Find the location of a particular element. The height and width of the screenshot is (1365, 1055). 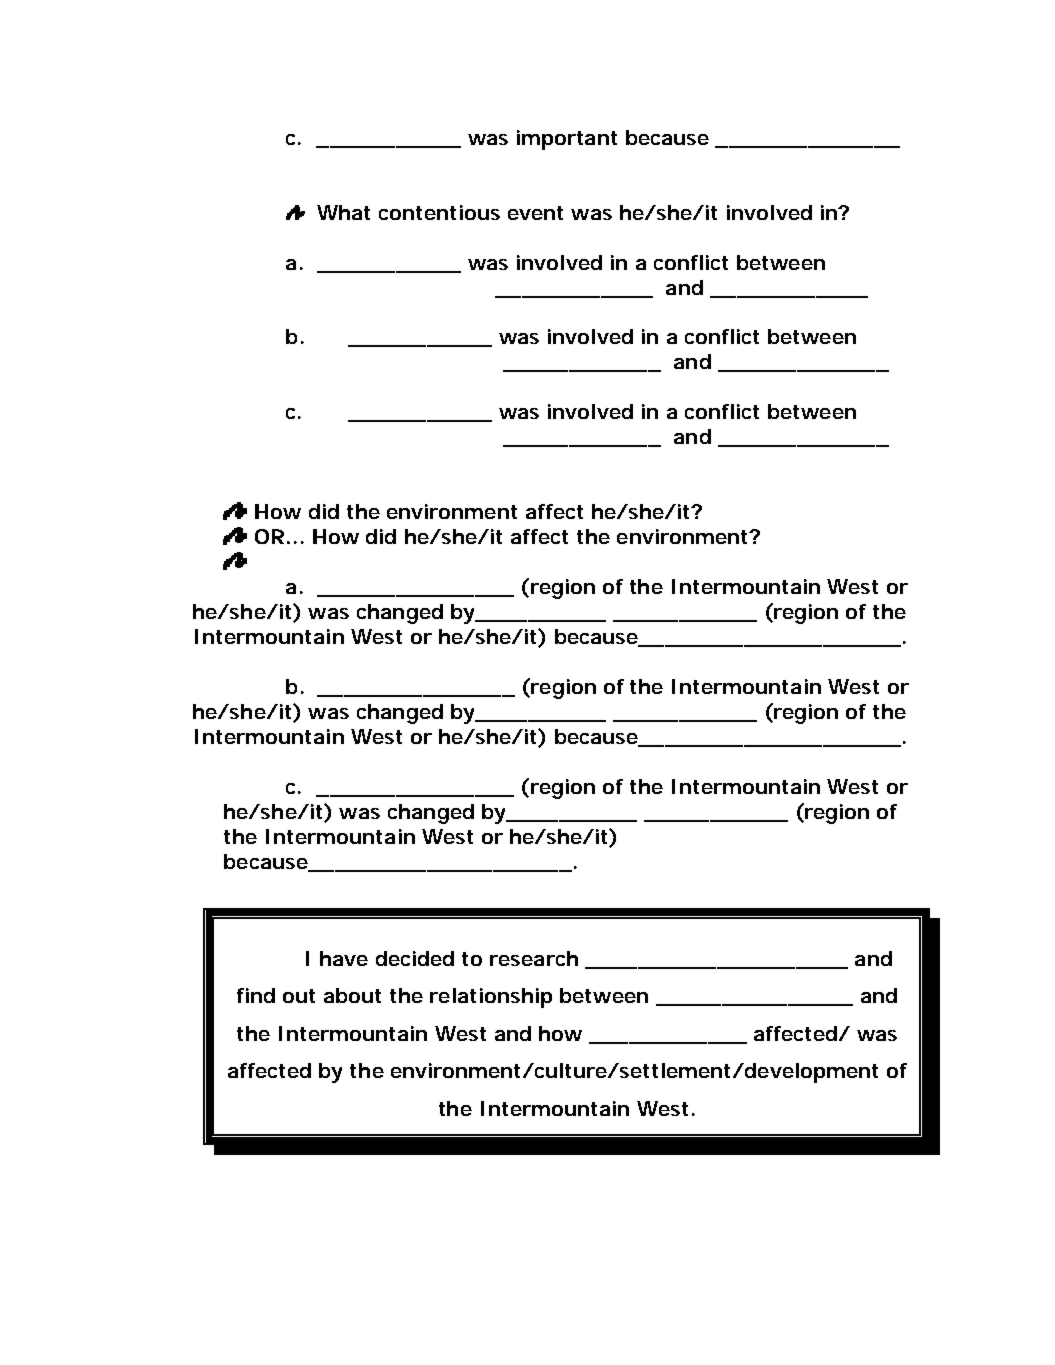

important is located at coordinates (567, 140).
